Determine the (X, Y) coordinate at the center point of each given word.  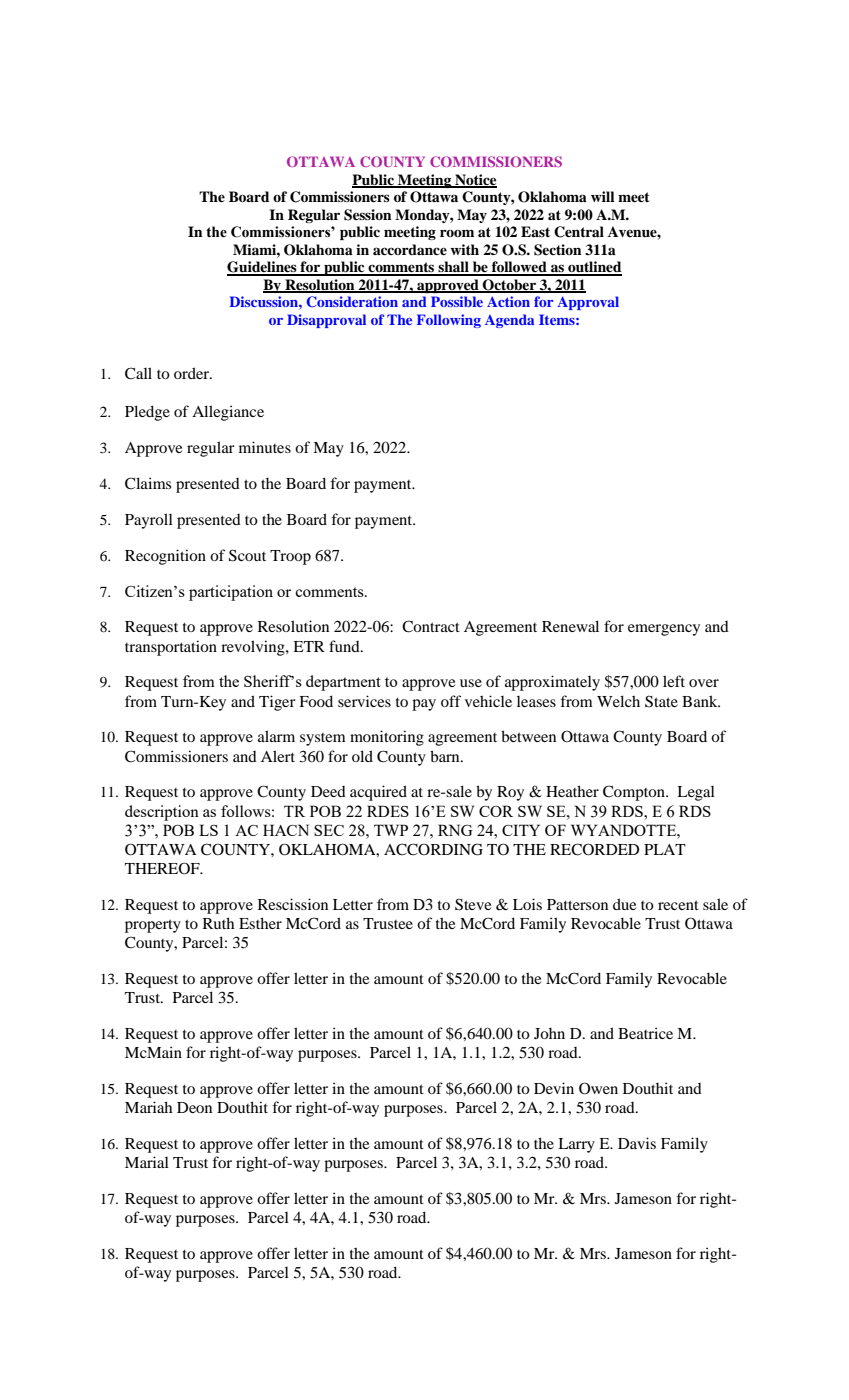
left (674, 681)
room (457, 233)
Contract (431, 626)
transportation (171, 648)
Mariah (148, 1107)
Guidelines (263, 268)
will (603, 196)
